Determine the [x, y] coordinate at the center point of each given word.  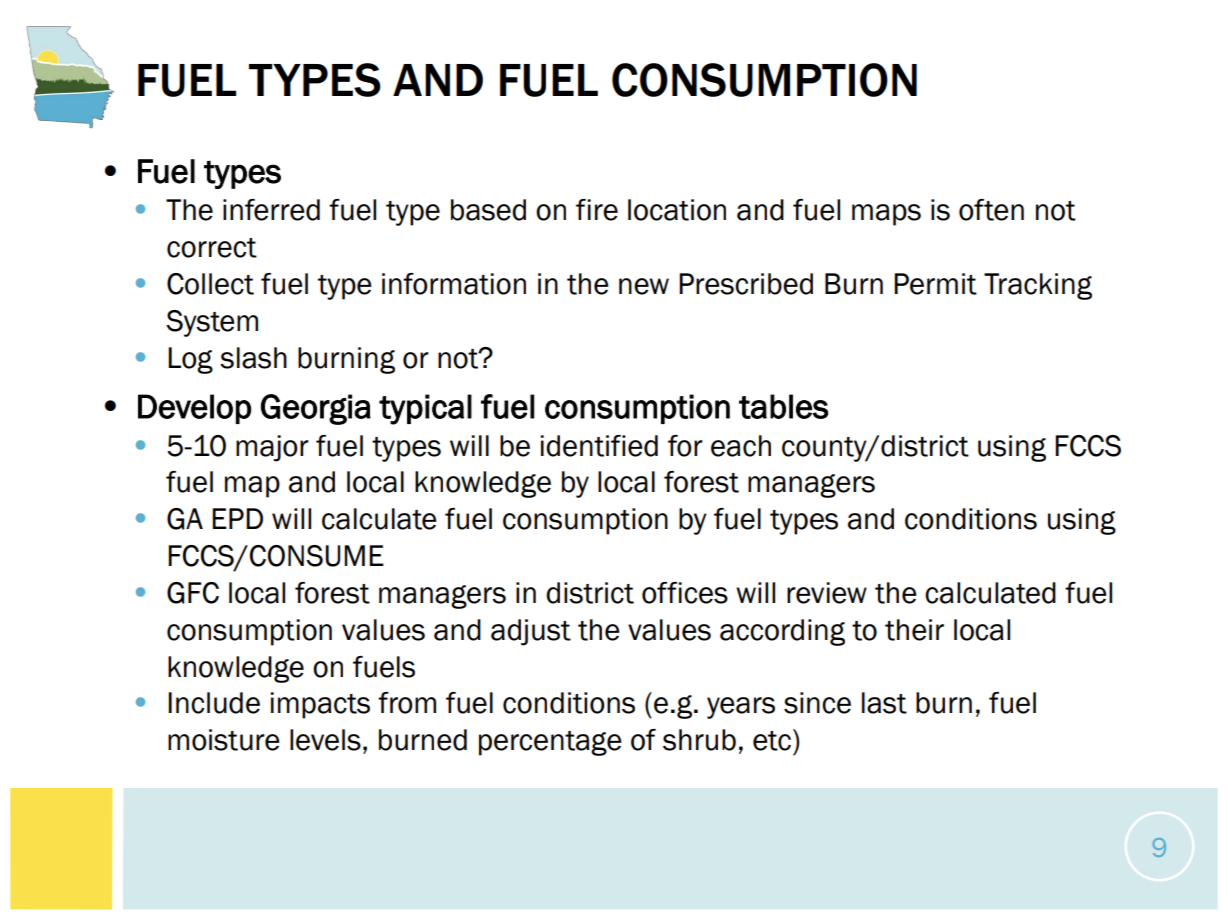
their [914, 630]
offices [685, 593]
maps [886, 215]
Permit [935, 284]
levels [325, 740]
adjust [531, 632]
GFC [193, 593]
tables [784, 406]
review [827, 593]
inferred [271, 210]
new [644, 286]
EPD [237, 518]
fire [597, 210]
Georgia [316, 409]
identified [599, 446]
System [212, 323]
